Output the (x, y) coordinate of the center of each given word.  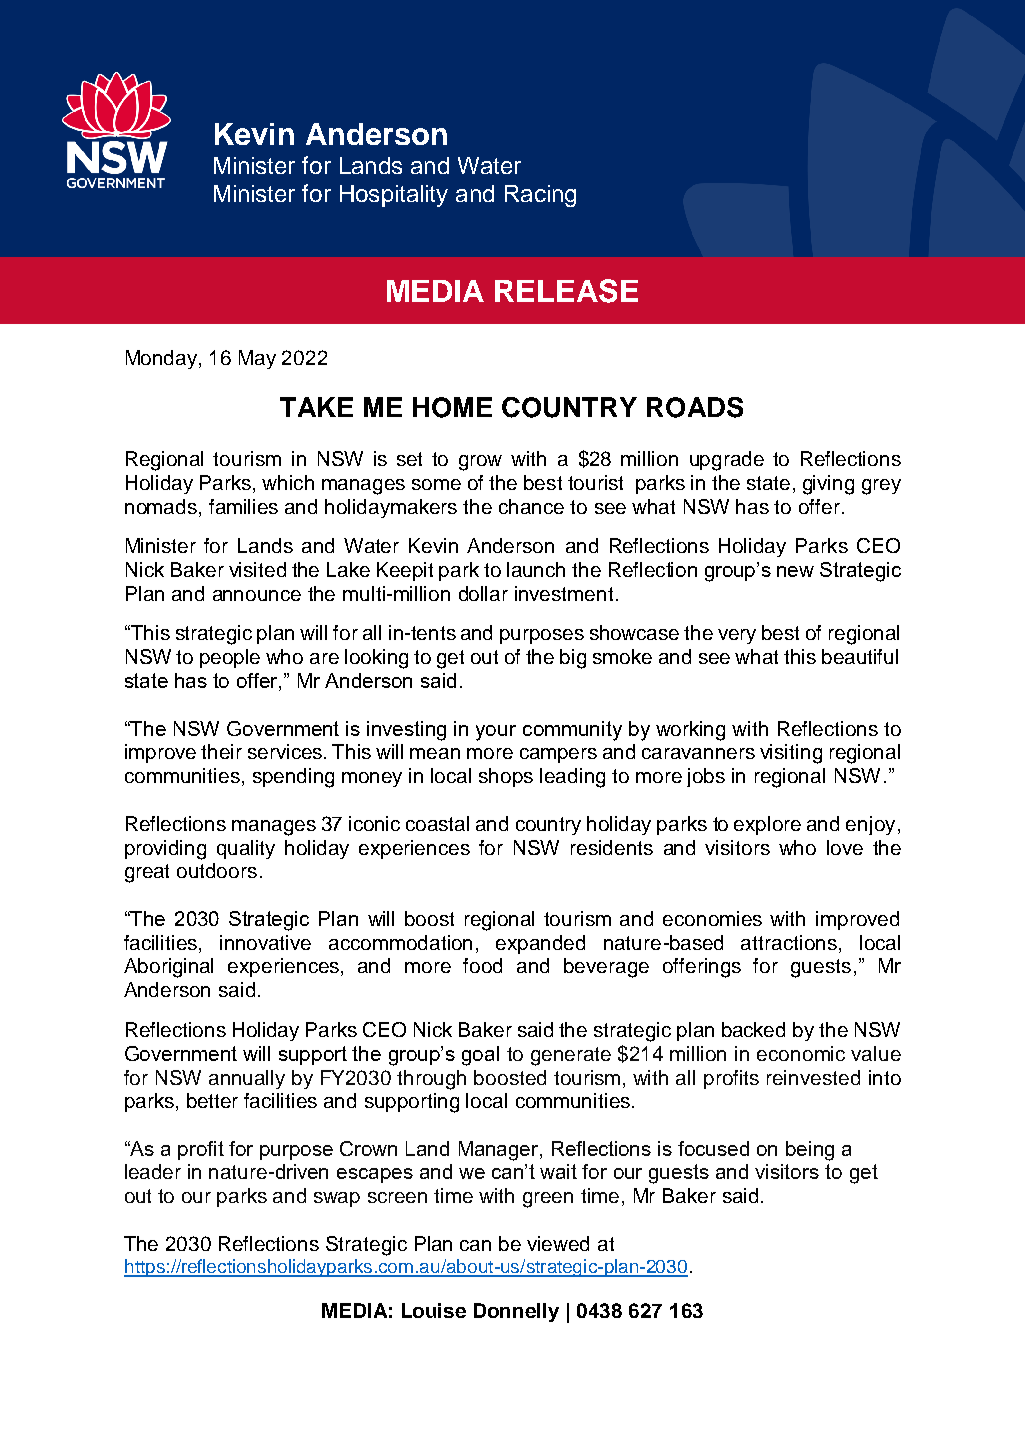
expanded (540, 944)
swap (337, 1199)
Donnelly (516, 1312)
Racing (540, 196)
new (795, 571)
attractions (789, 942)
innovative (265, 942)
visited (257, 569)
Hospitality (394, 196)
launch (536, 569)
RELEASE (566, 291)
